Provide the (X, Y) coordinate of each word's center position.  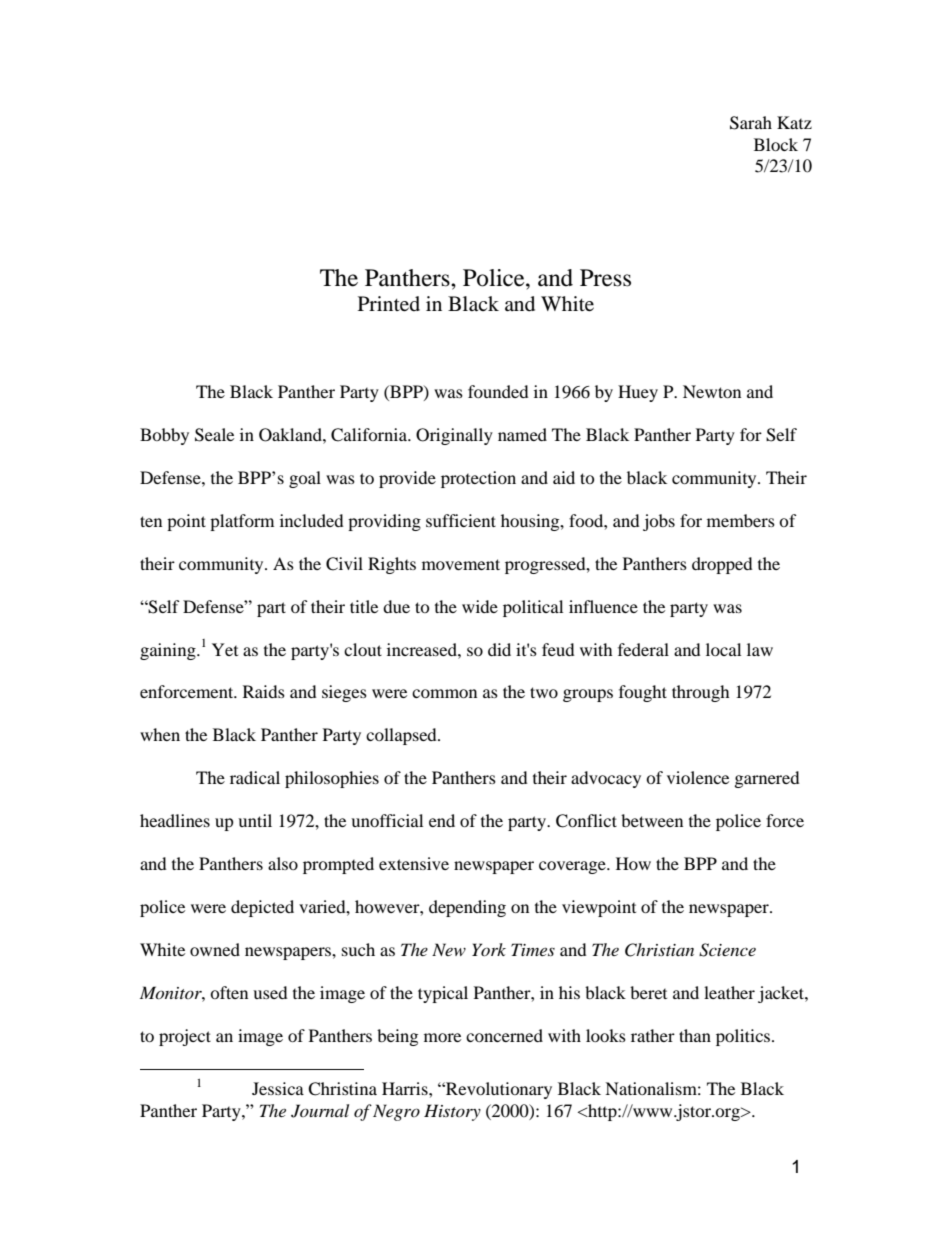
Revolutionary (498, 1090)
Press (605, 278)
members (741, 520)
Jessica (278, 1088)
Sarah (751, 123)
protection (478, 479)
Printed (389, 303)
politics (744, 1037)
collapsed (402, 736)
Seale (214, 435)
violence (698, 777)
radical (255, 777)
